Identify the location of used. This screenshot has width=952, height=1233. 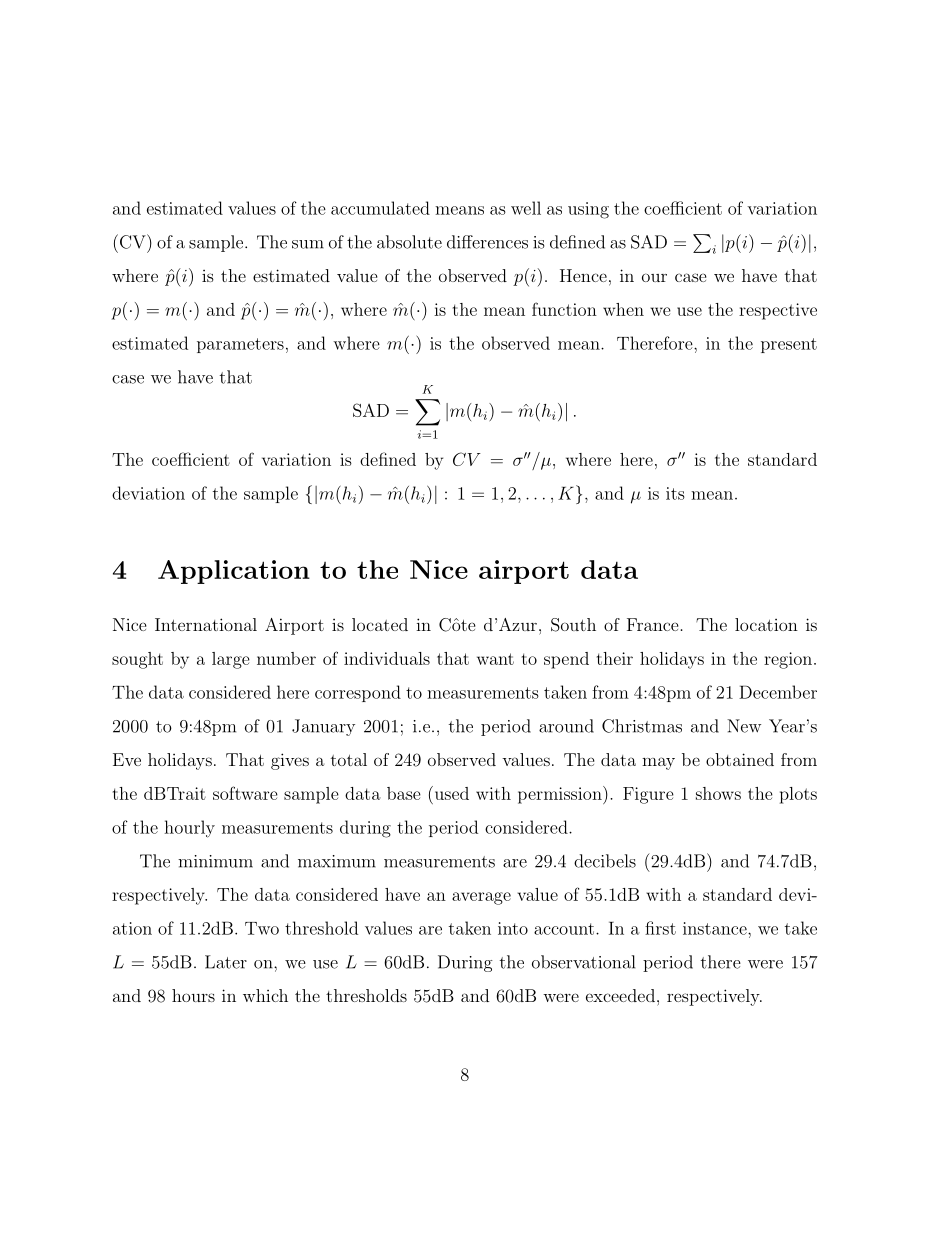
(450, 793).
